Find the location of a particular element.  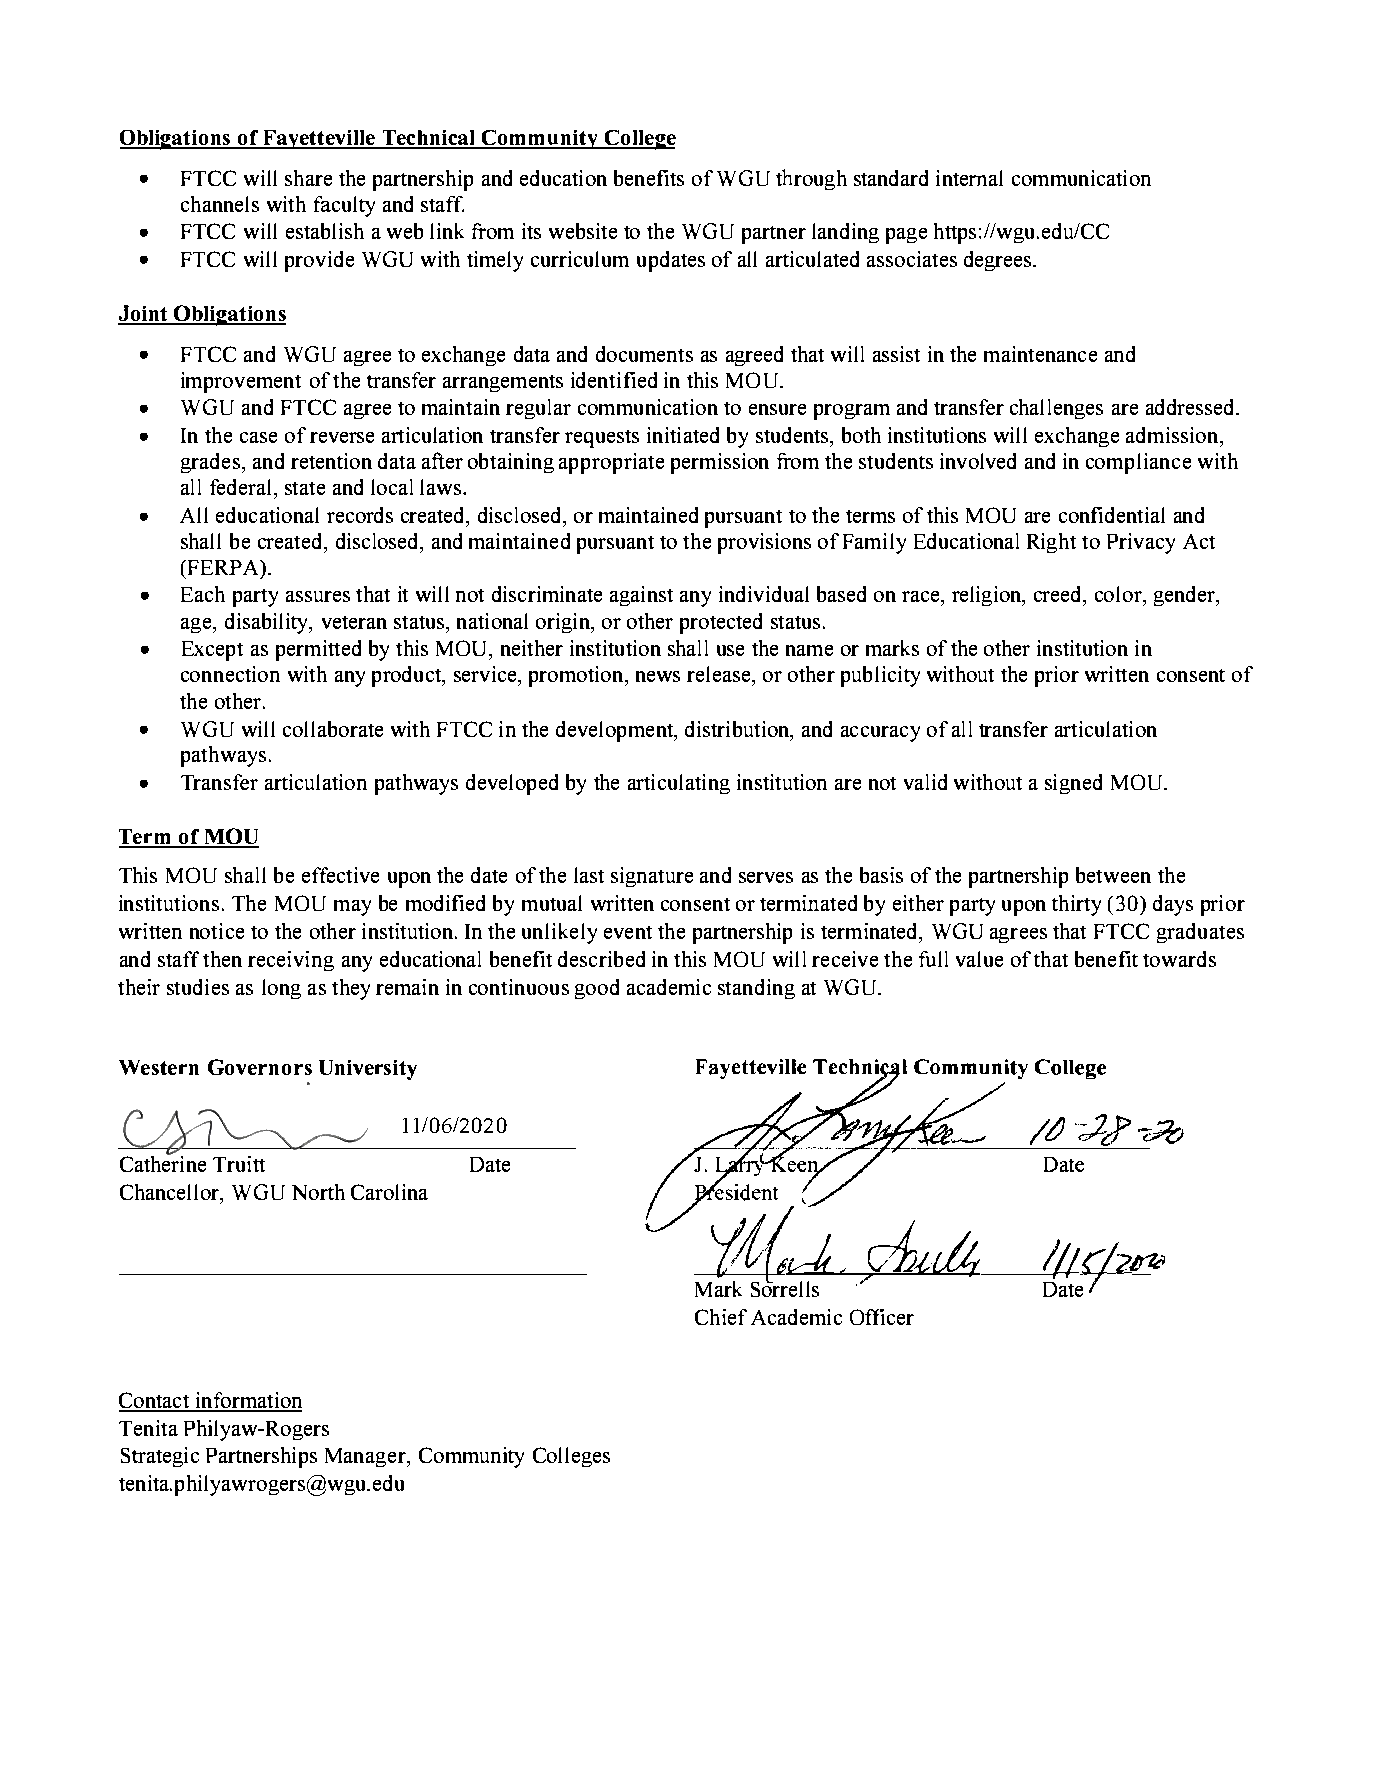

value is located at coordinates (979, 959).
